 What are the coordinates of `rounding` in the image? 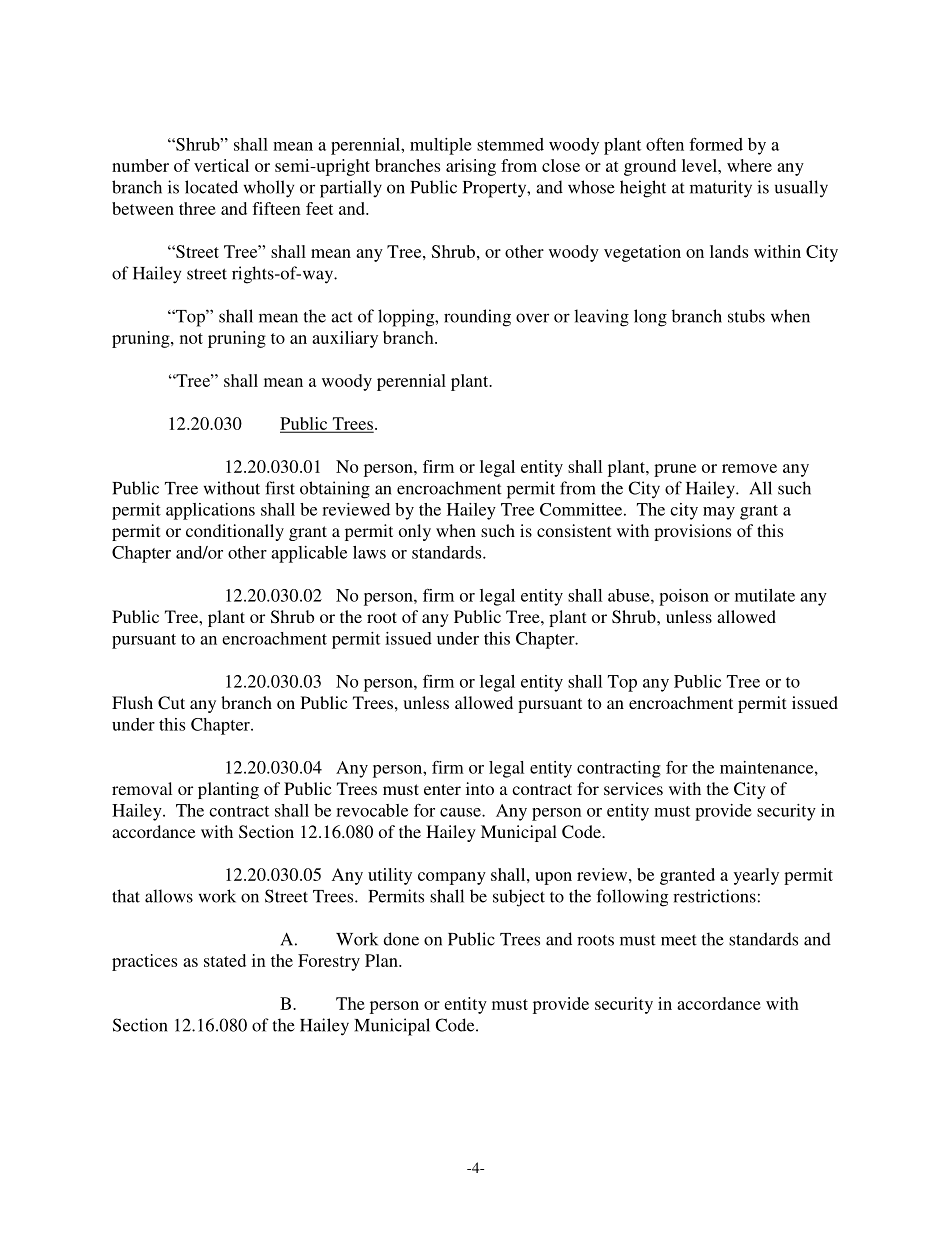 It's located at (477, 318).
